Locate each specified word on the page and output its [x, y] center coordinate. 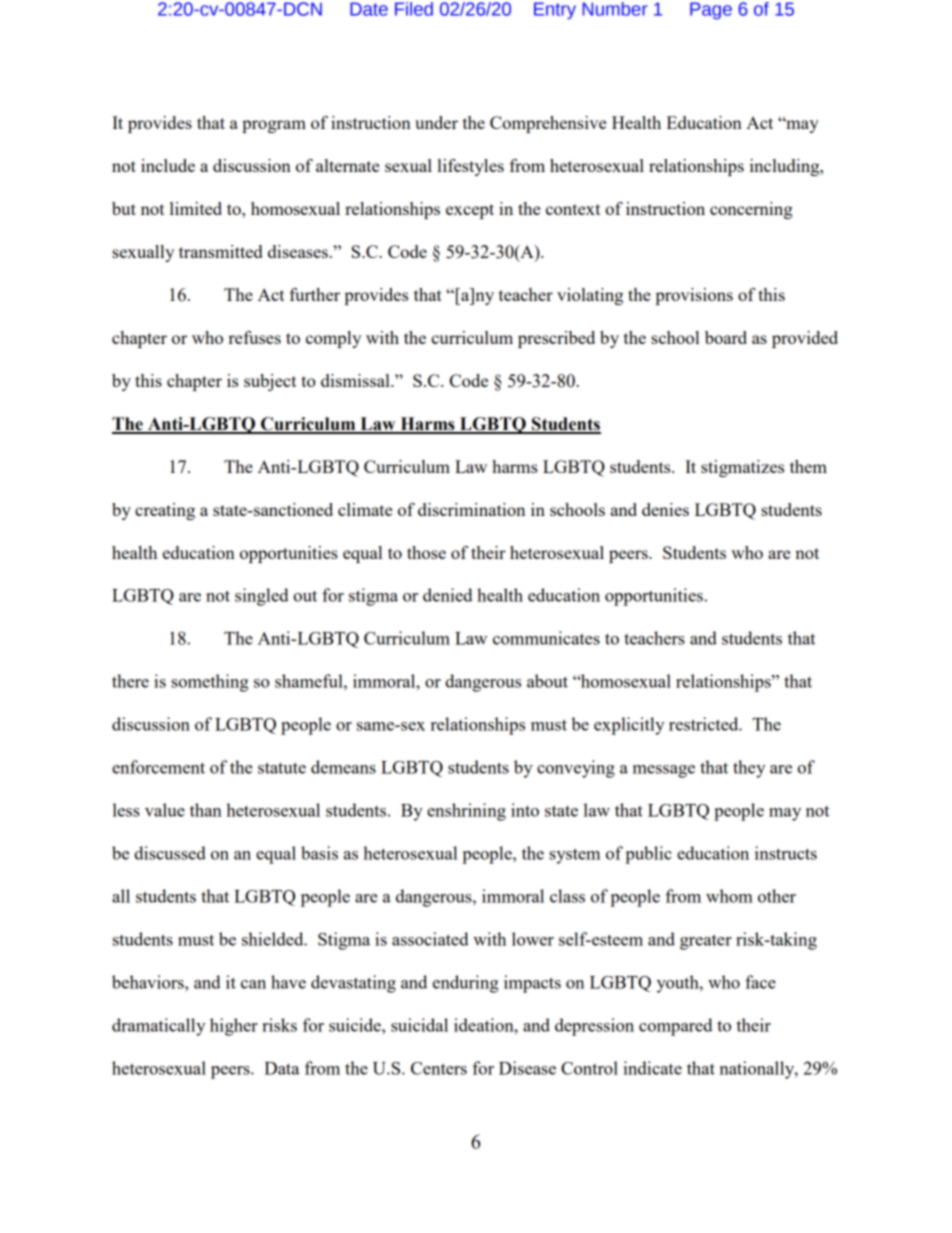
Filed [414, 9]
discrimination [471, 509]
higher [234, 1027]
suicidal [419, 1025]
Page [711, 11]
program [274, 126]
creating [165, 511]
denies [665, 509]
